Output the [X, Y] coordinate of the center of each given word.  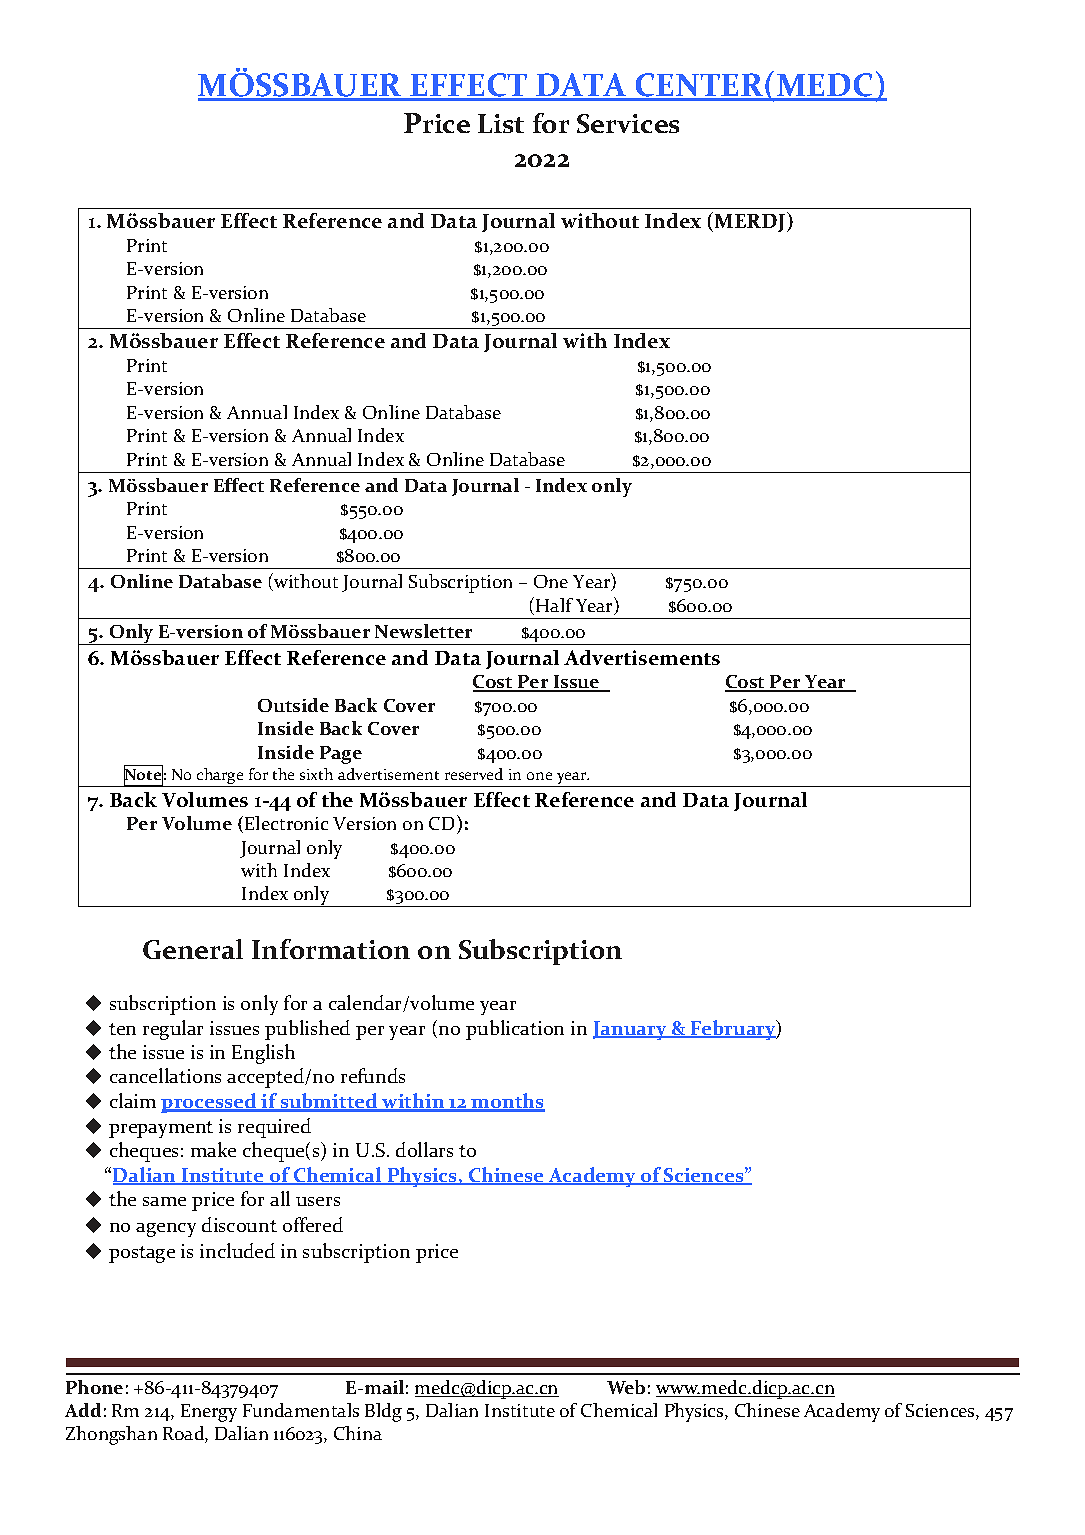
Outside [293, 705]
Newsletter [423, 631]
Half [554, 605]
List [501, 123]
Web [626, 1387]
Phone [94, 1387]
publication [515, 1030]
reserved [474, 774]
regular [173, 1030]
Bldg [383, 1412]
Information [331, 949]
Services [628, 123]
